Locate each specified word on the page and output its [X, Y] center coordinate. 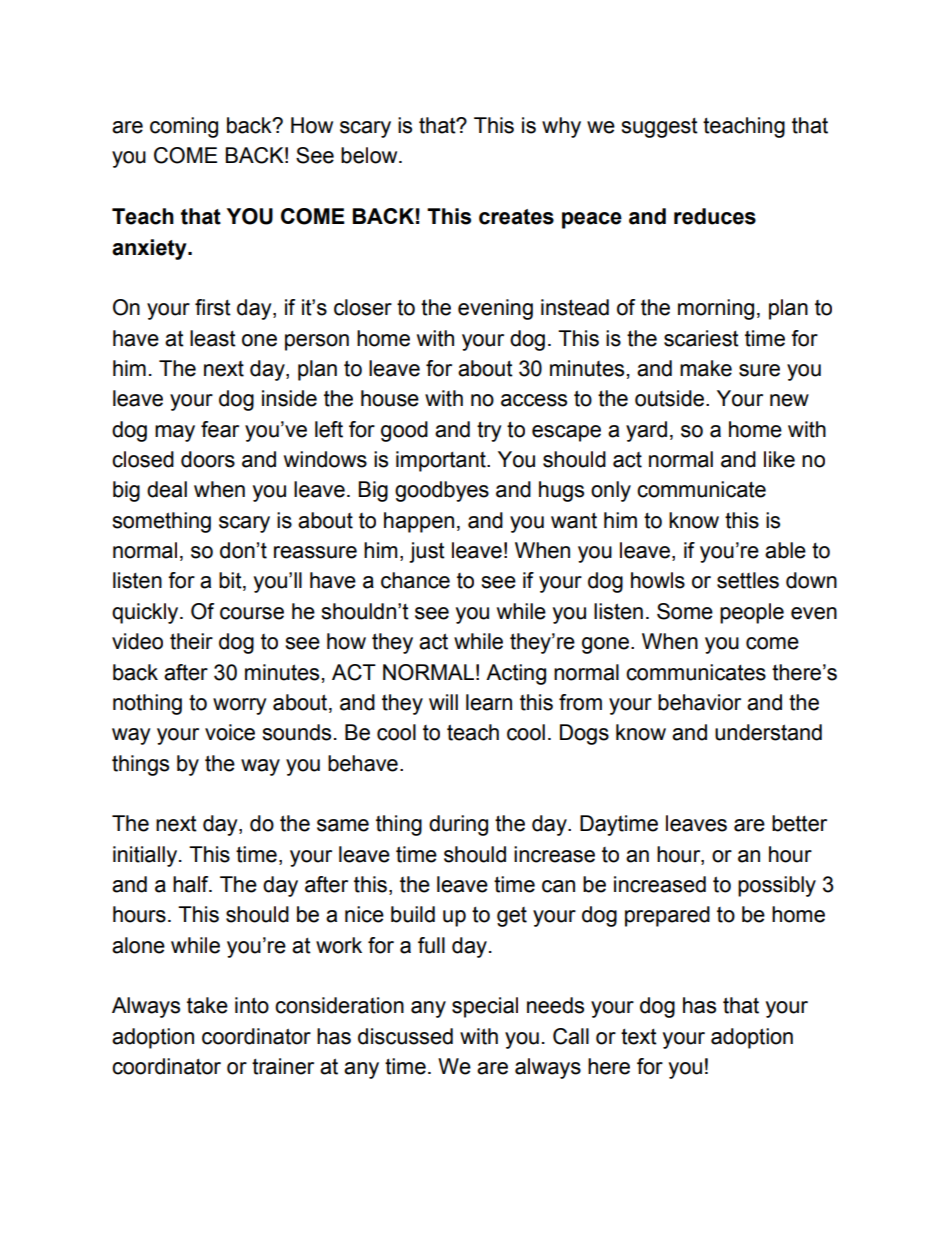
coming [184, 127]
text [639, 1037]
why [561, 127]
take [207, 1005]
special [485, 1007]
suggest [659, 128]
